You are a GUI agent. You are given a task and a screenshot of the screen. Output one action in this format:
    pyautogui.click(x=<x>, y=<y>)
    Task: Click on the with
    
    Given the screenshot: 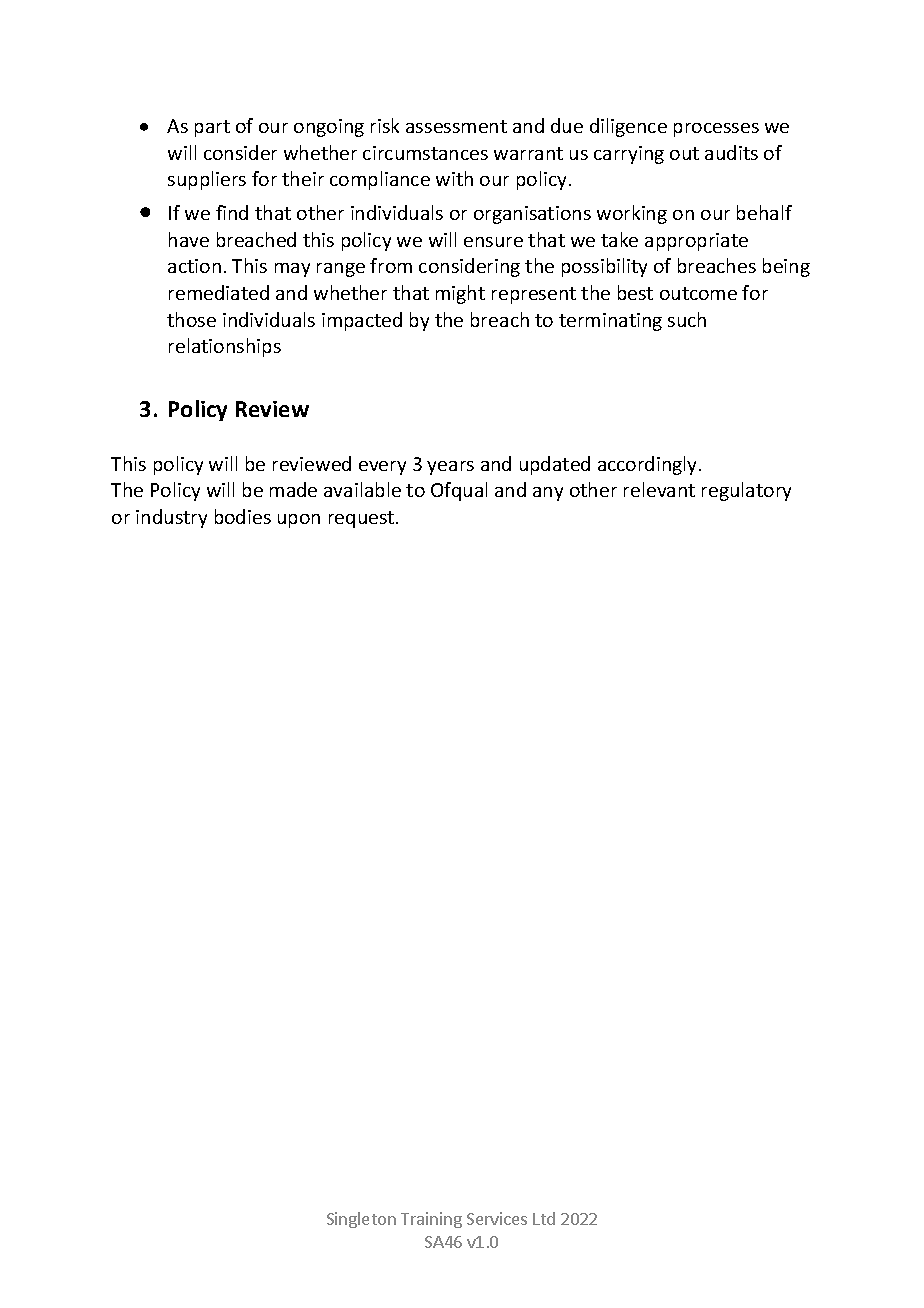 What is the action you would take?
    pyautogui.click(x=454, y=178)
